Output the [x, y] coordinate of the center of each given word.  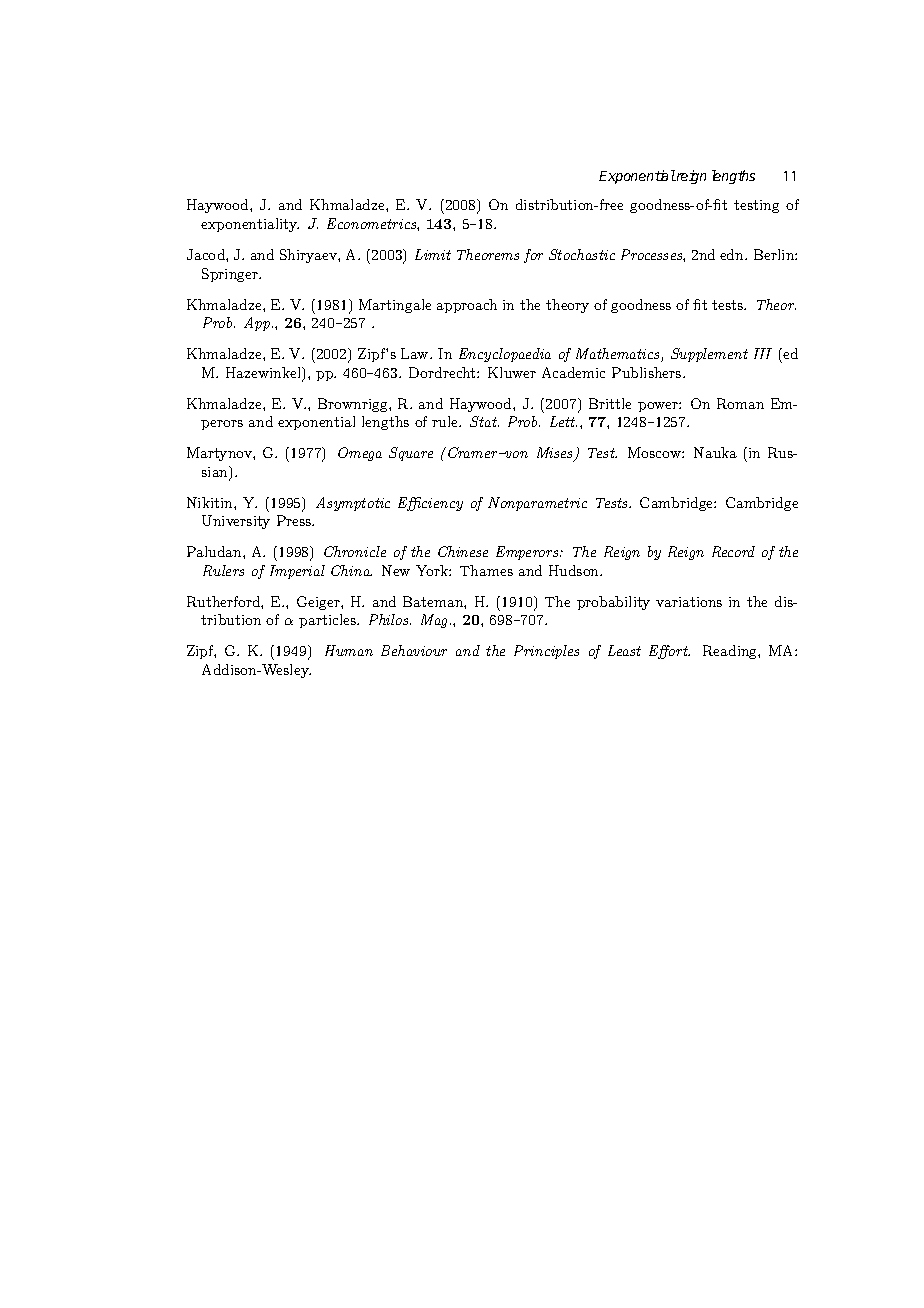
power [659, 407]
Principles [546, 652]
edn [733, 254]
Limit [433, 254]
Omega [360, 454]
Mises [556, 454]
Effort [669, 652]
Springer [231, 275]
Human [349, 650]
